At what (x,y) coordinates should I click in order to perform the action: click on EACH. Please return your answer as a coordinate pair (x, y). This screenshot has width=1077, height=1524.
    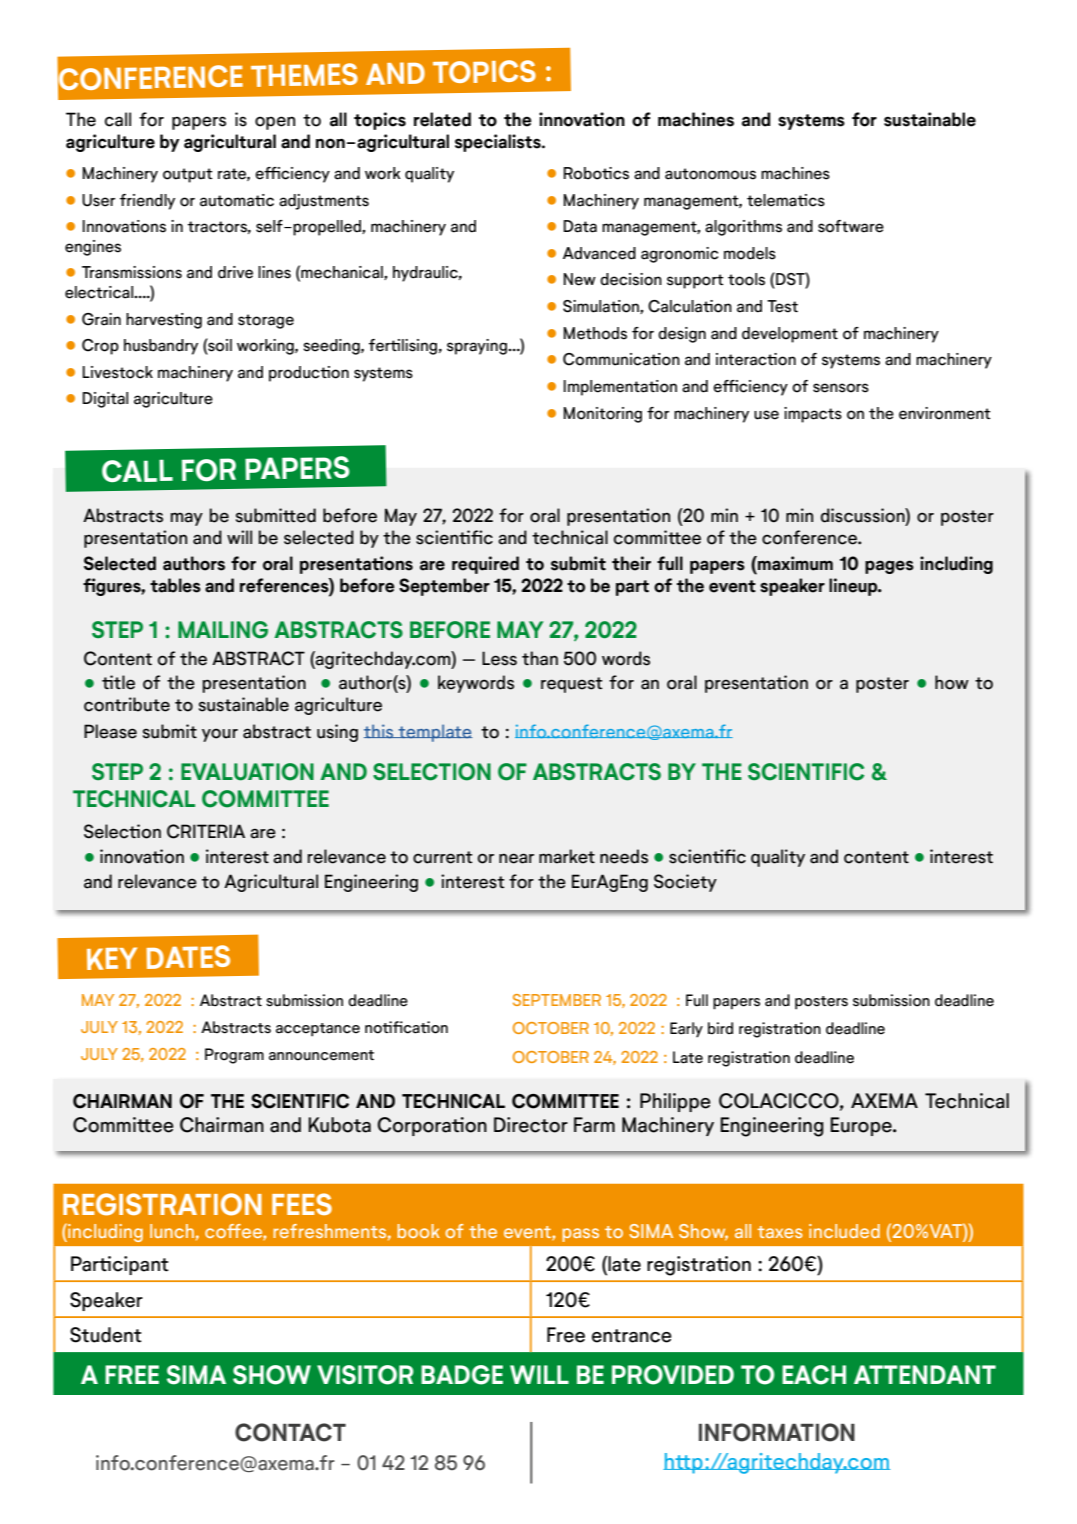
    Looking at the image, I should click on (814, 1375).
